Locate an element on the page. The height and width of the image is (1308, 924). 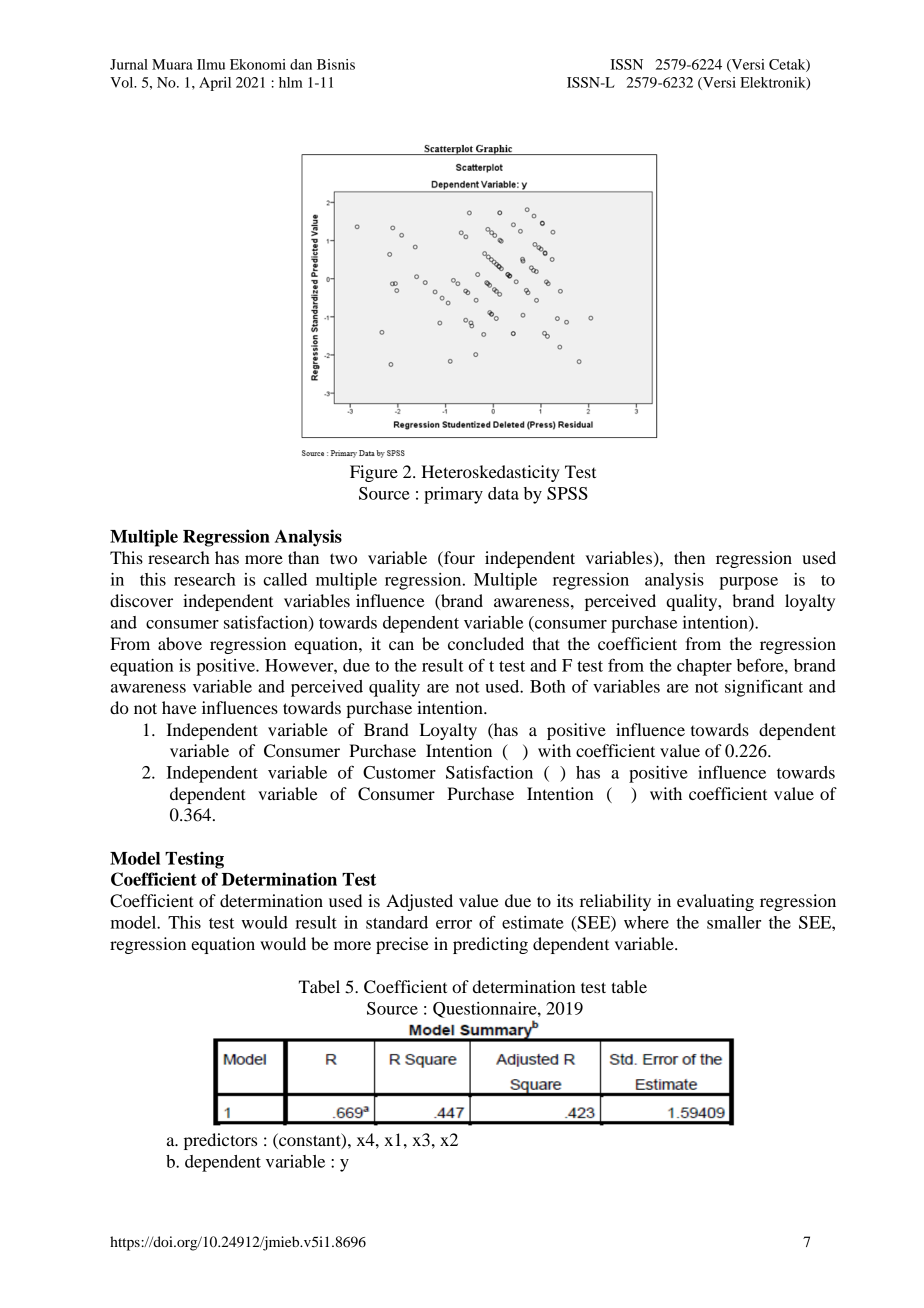
then is located at coordinates (689, 557).
